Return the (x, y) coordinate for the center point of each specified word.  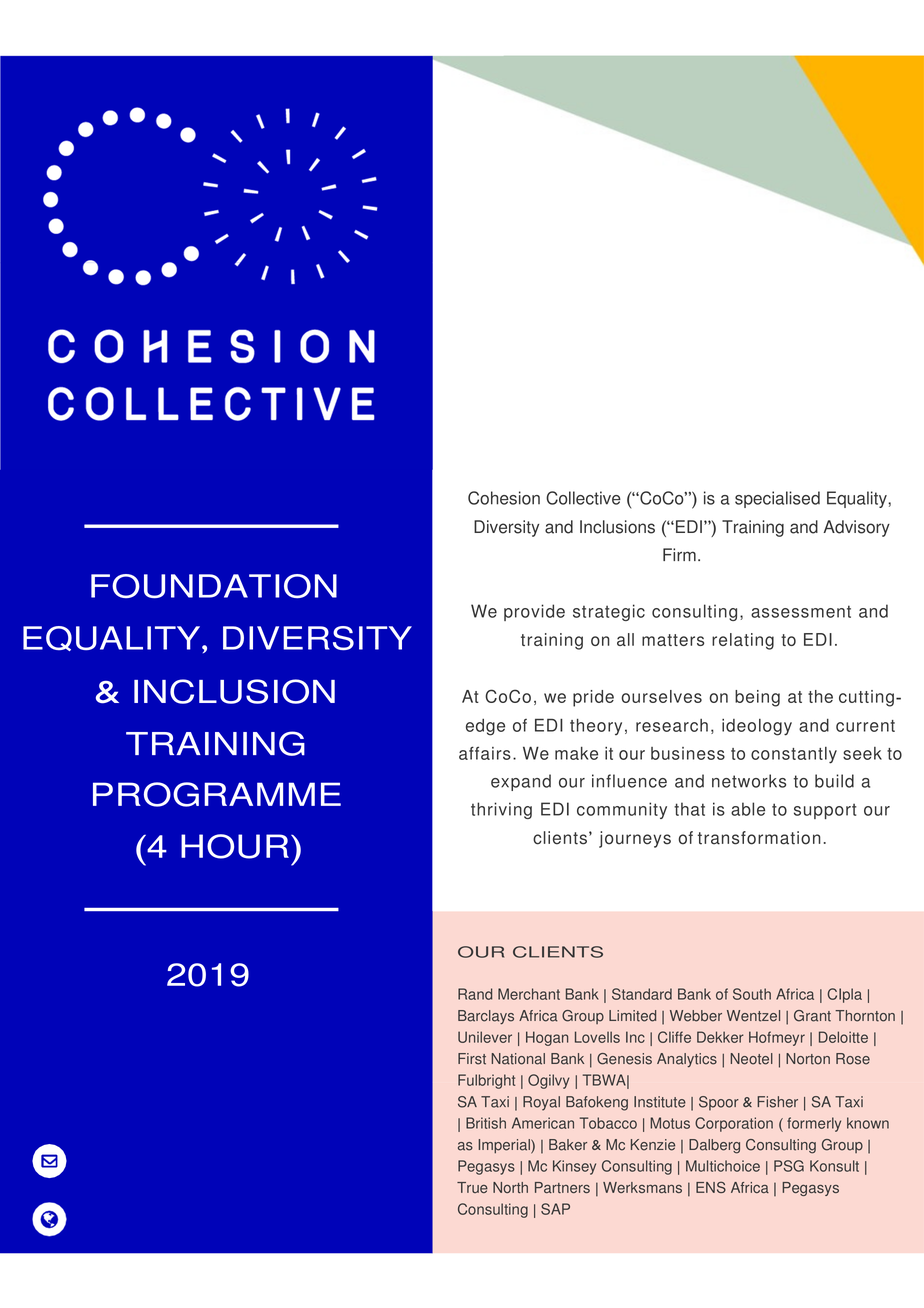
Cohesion (504, 498)
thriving (501, 810)
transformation (759, 838)
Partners (562, 1187)
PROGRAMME (217, 794)
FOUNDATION (214, 586)
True (472, 1187)
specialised (777, 499)
